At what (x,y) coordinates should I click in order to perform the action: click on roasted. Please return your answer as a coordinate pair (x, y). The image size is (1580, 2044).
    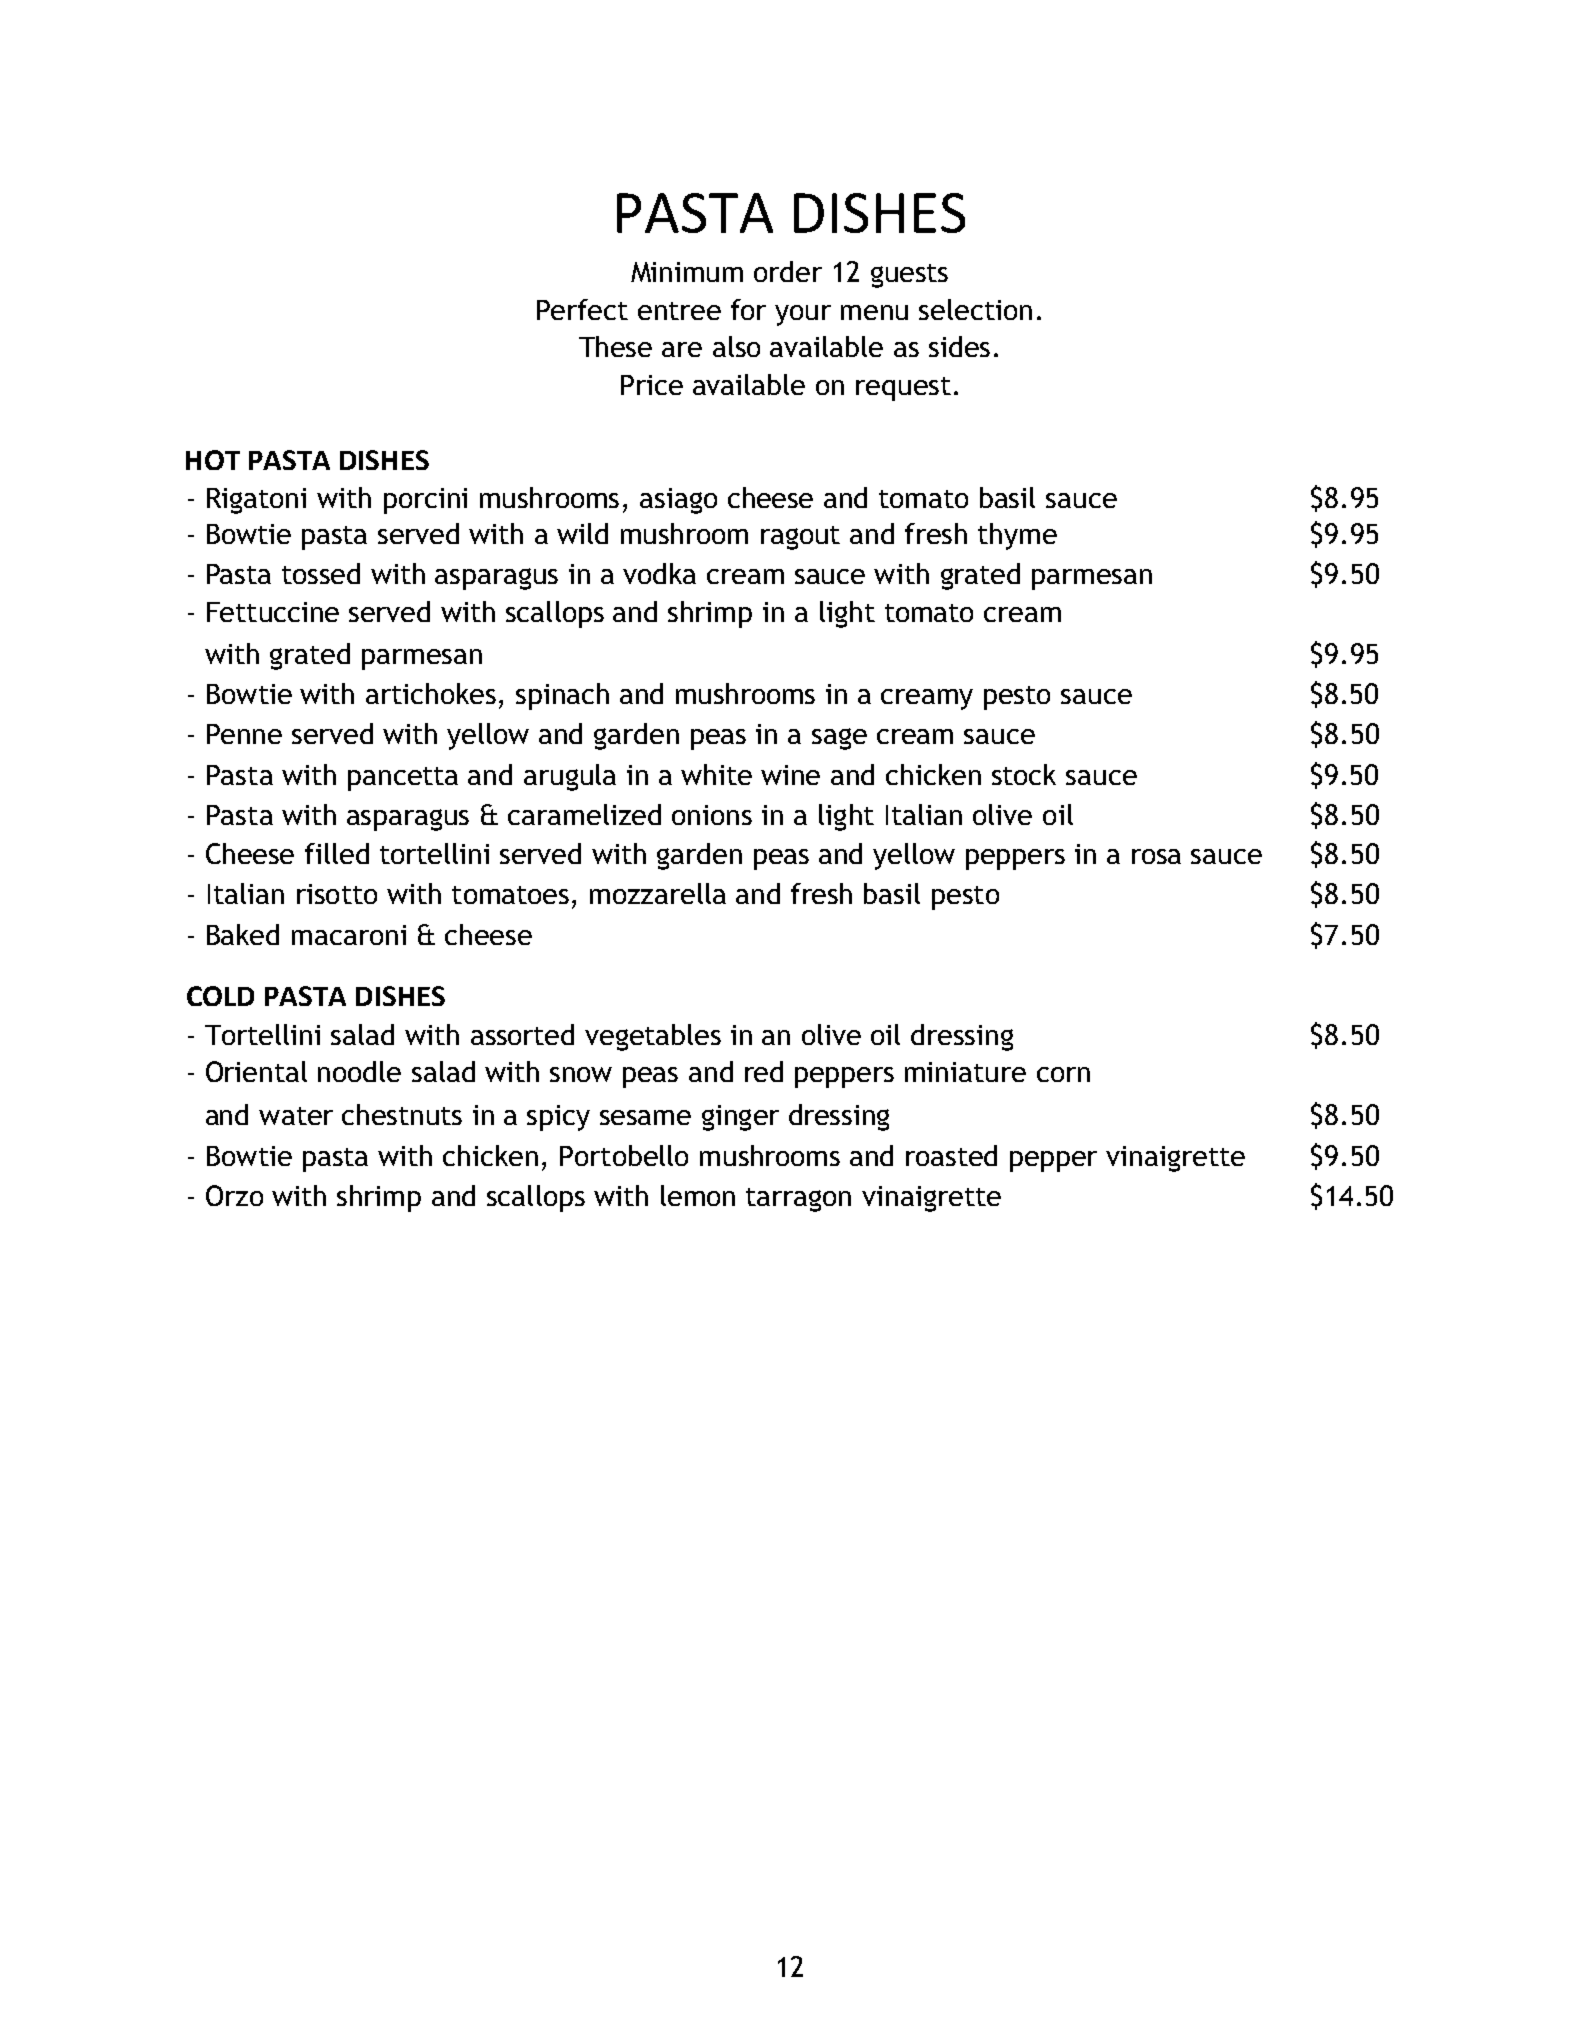
    Looking at the image, I should click on (951, 1155).
